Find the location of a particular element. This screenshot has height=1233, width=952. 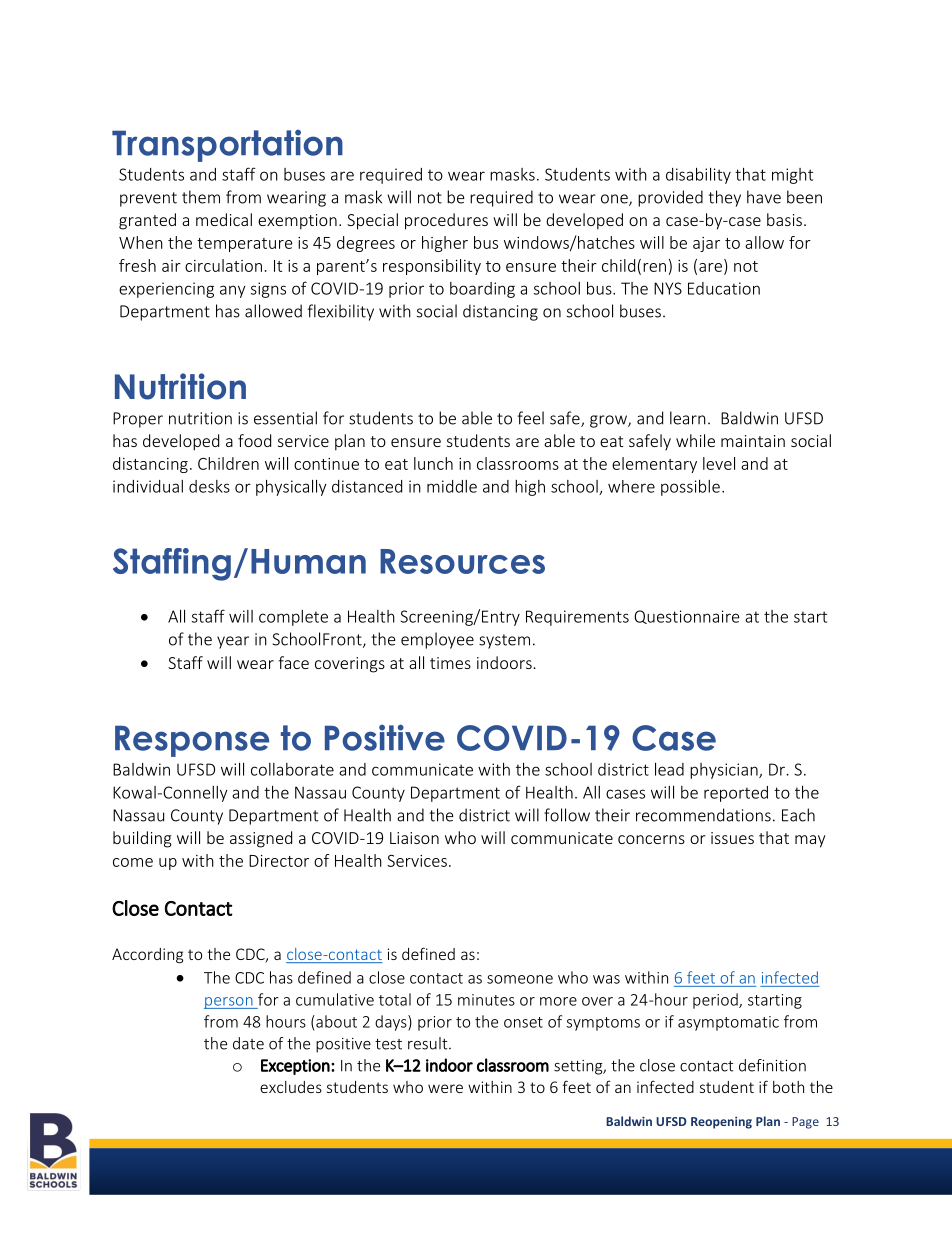

system is located at coordinates (504, 641).
